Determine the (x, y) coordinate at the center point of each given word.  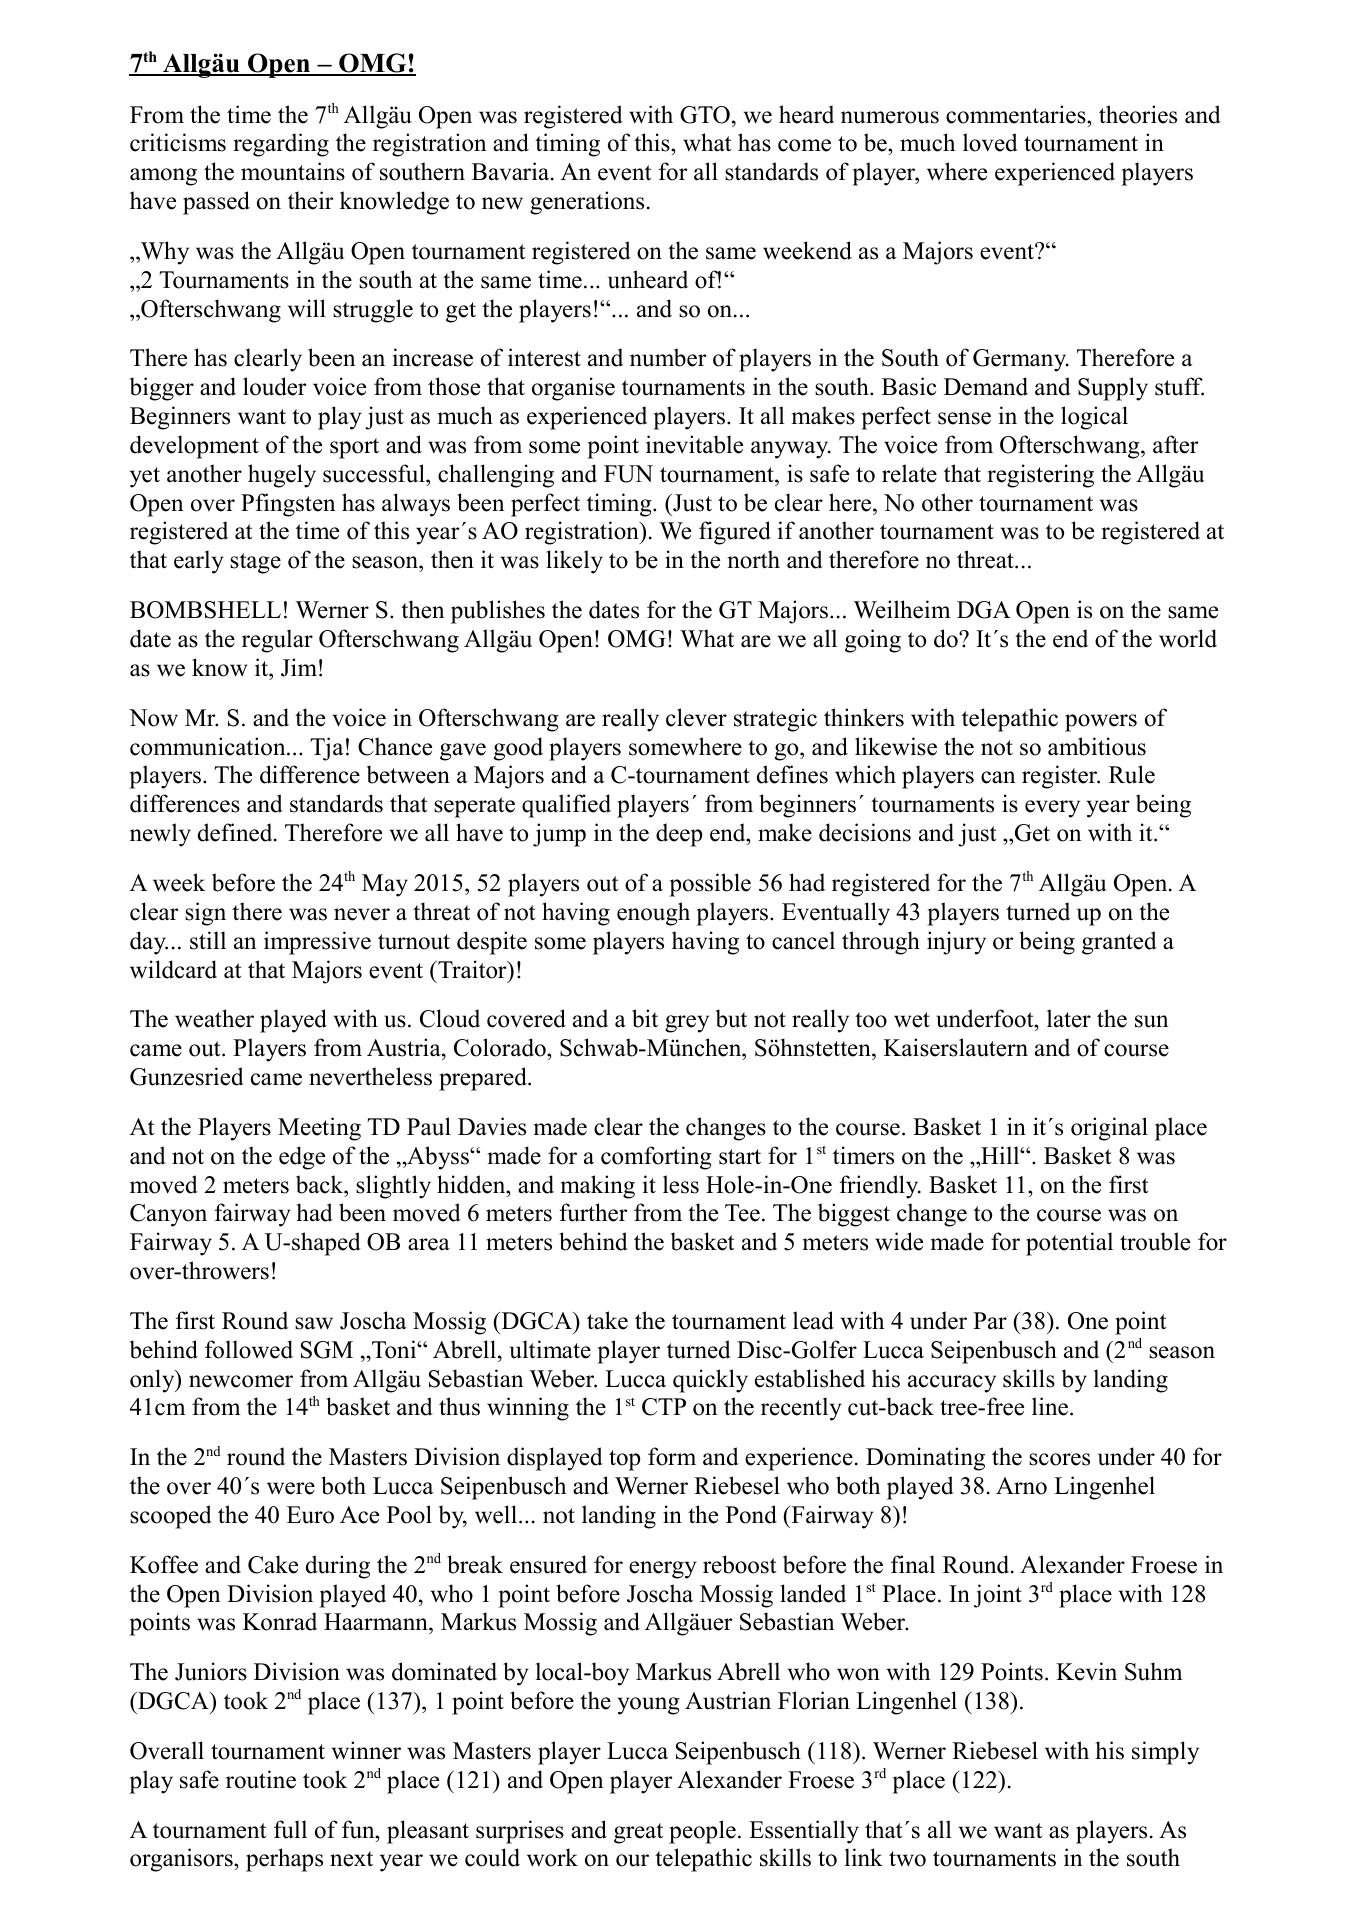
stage (255, 563)
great (638, 1833)
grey (687, 1024)
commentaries (1017, 114)
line (1050, 1406)
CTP (664, 1407)
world (1188, 638)
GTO (705, 115)
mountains (293, 171)
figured (735, 533)
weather (214, 1018)
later (1069, 1018)
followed (249, 1349)
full (290, 1829)
